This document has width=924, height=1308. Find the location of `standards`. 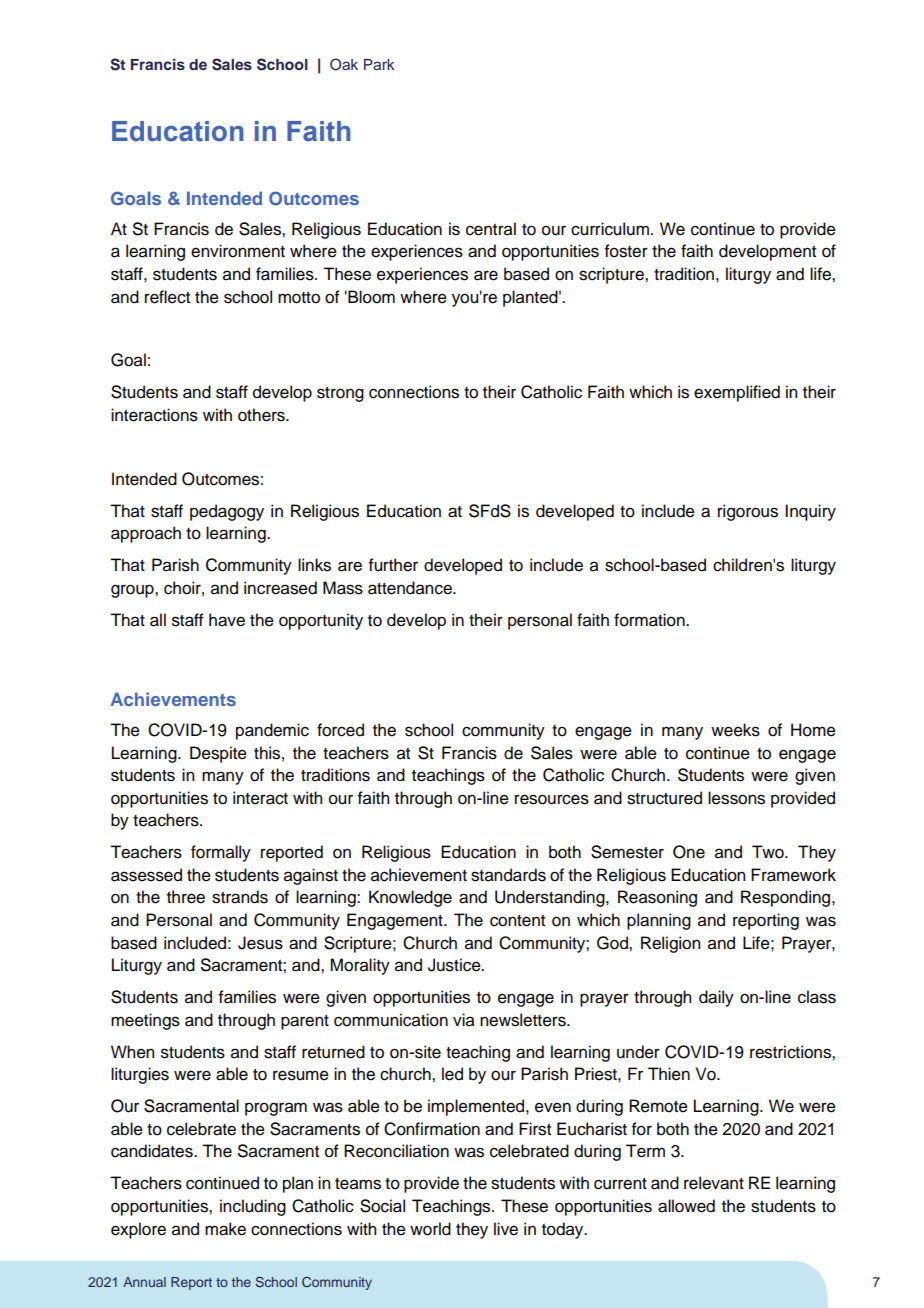

standards is located at coordinates (508, 875).
